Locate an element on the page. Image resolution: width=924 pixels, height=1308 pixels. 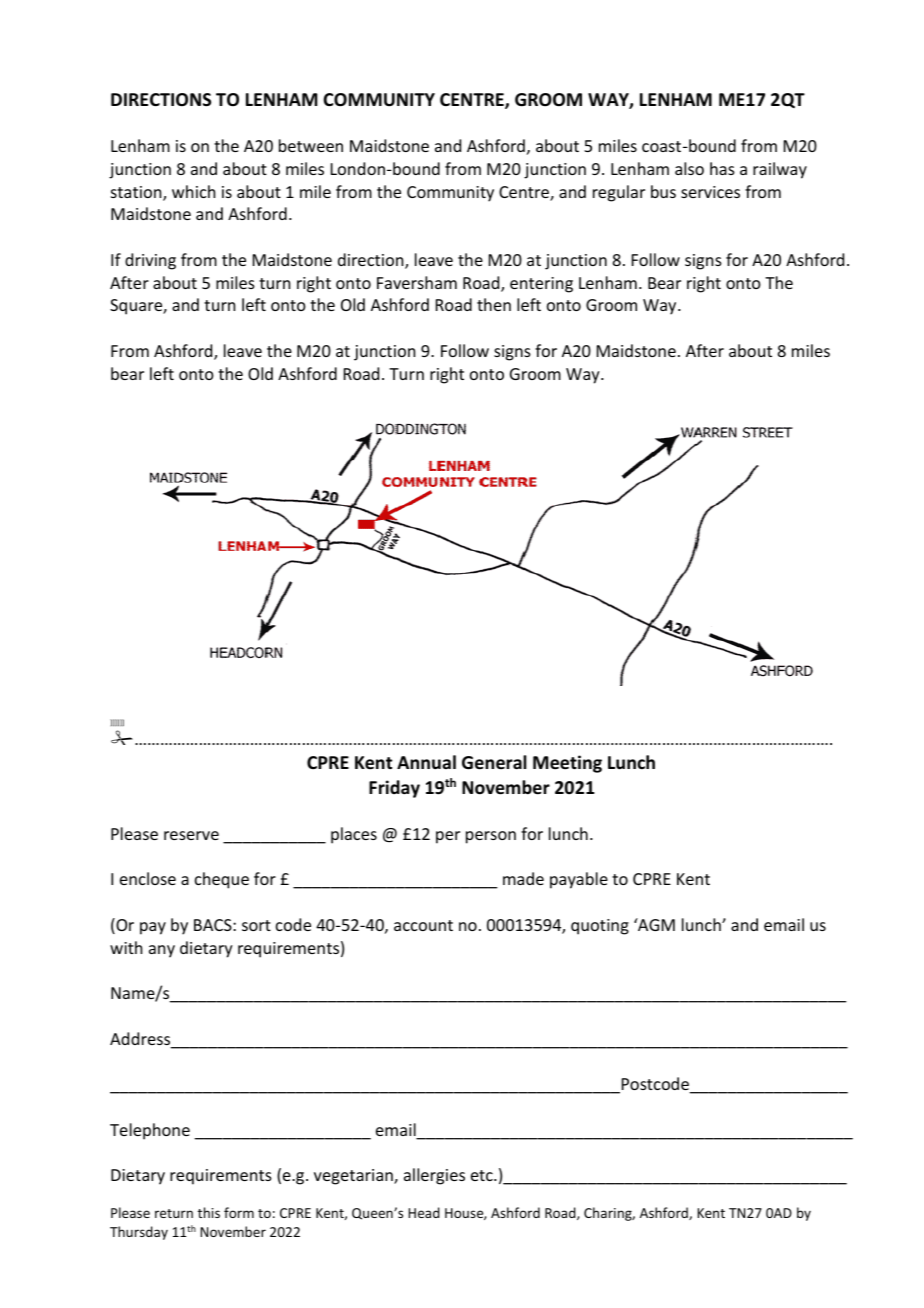
then is located at coordinates (494, 304).
